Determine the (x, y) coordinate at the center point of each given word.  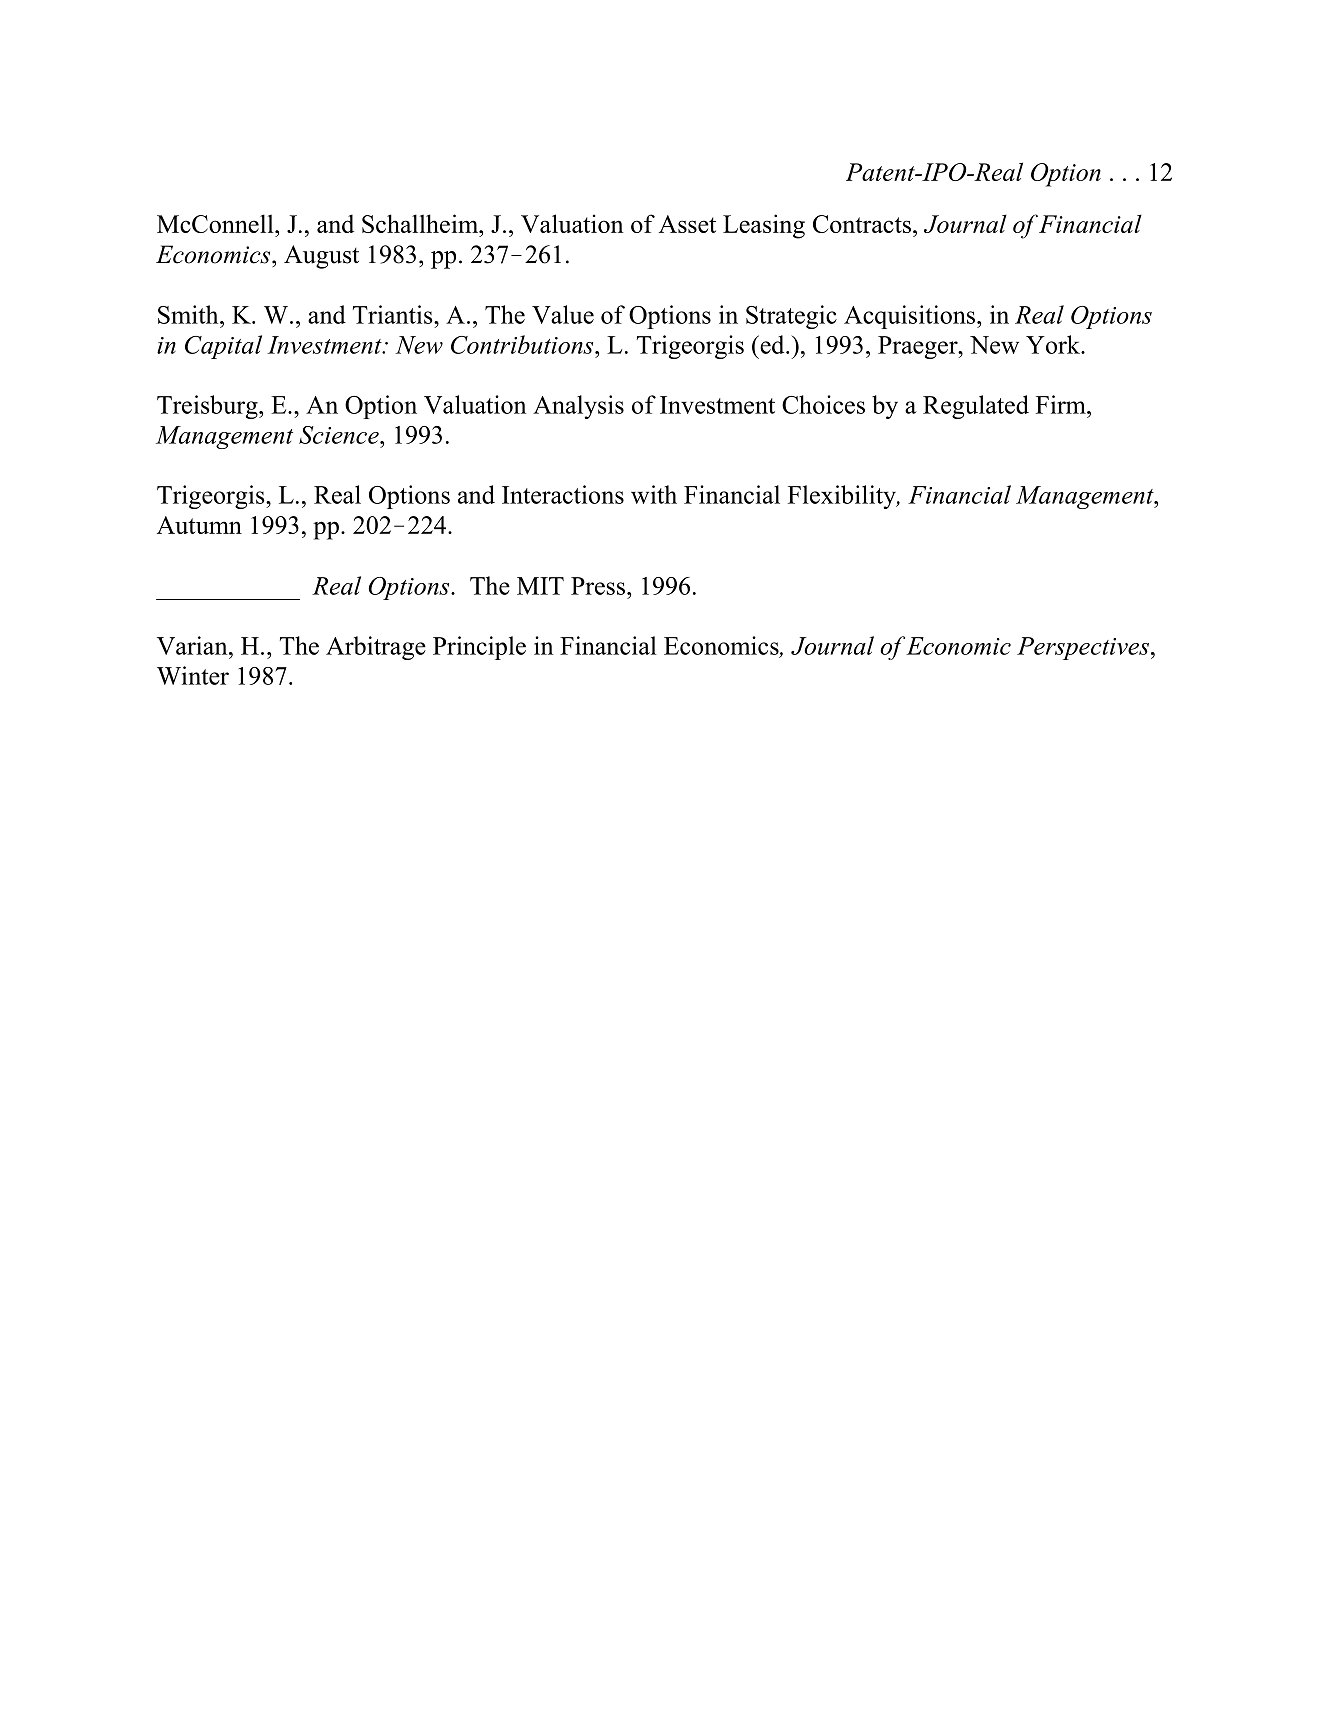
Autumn (199, 525)
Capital (223, 347)
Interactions (563, 494)
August (321, 257)
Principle (479, 648)
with (654, 494)
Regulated (976, 407)
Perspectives (1083, 648)
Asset (687, 224)
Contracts (862, 224)
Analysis (578, 407)
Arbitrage (376, 648)
